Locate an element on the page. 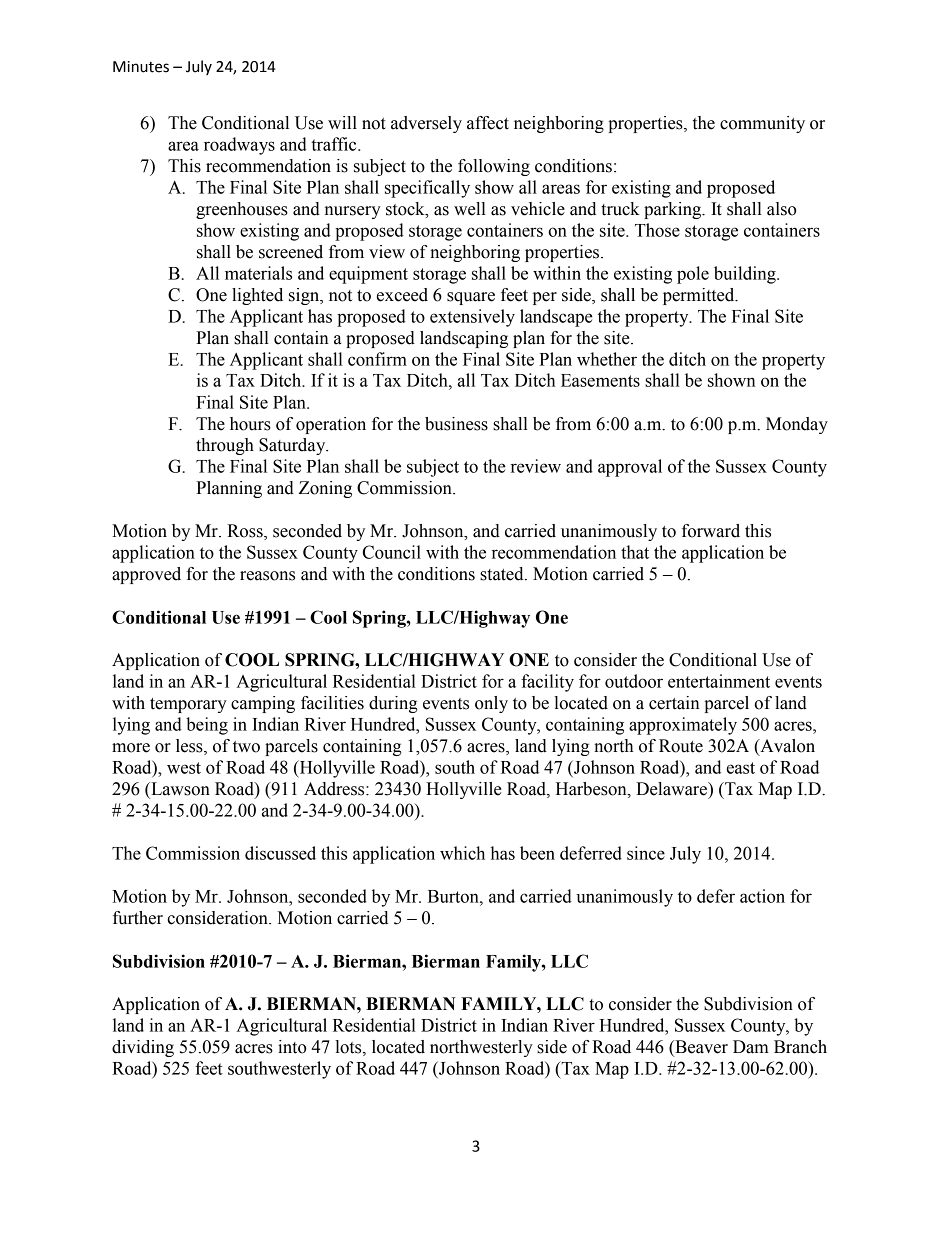 This page has width=952, height=1233. Burton is located at coordinates (454, 896).
